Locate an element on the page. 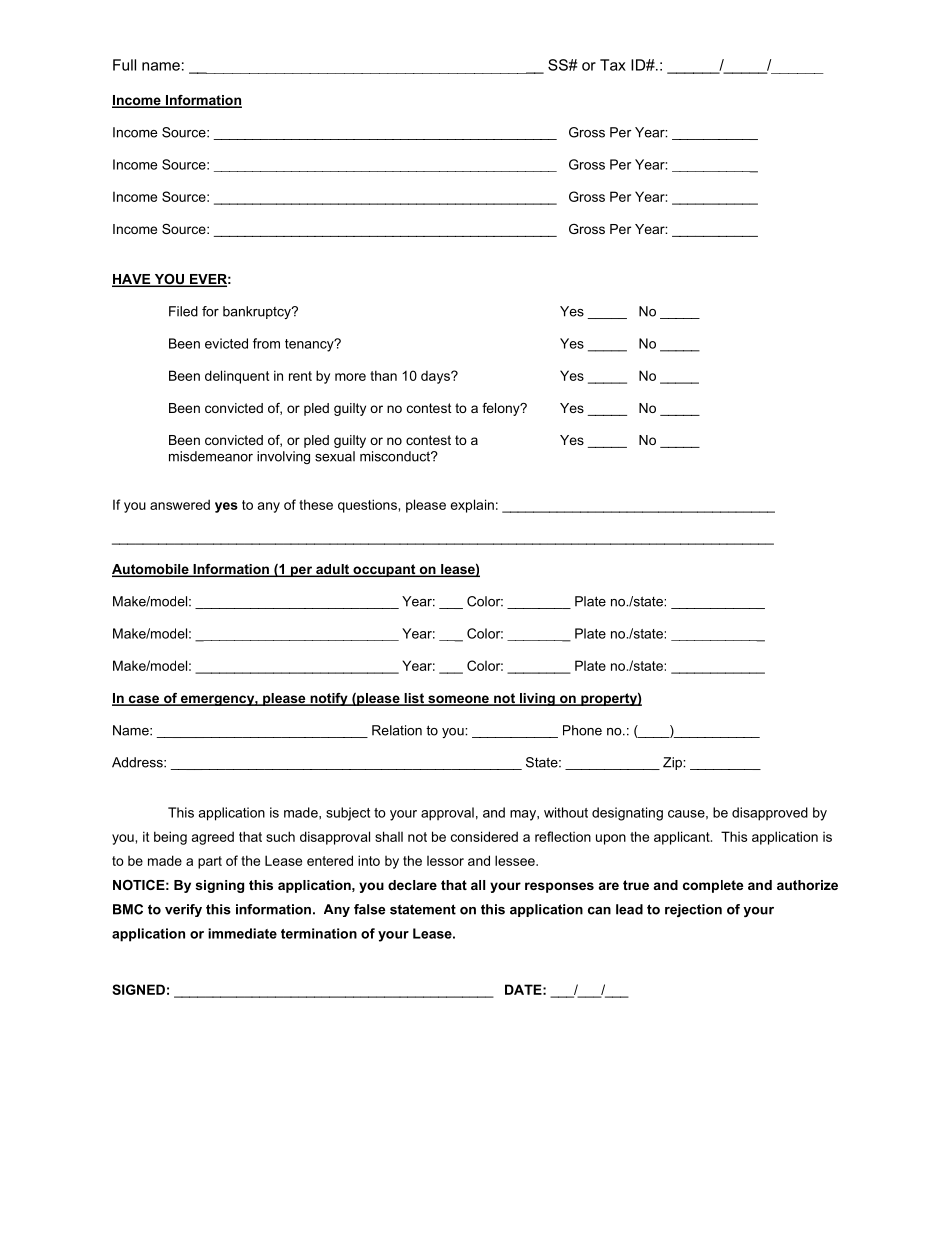 The height and width of the image is (1233, 952). Tax is located at coordinates (613, 65).
